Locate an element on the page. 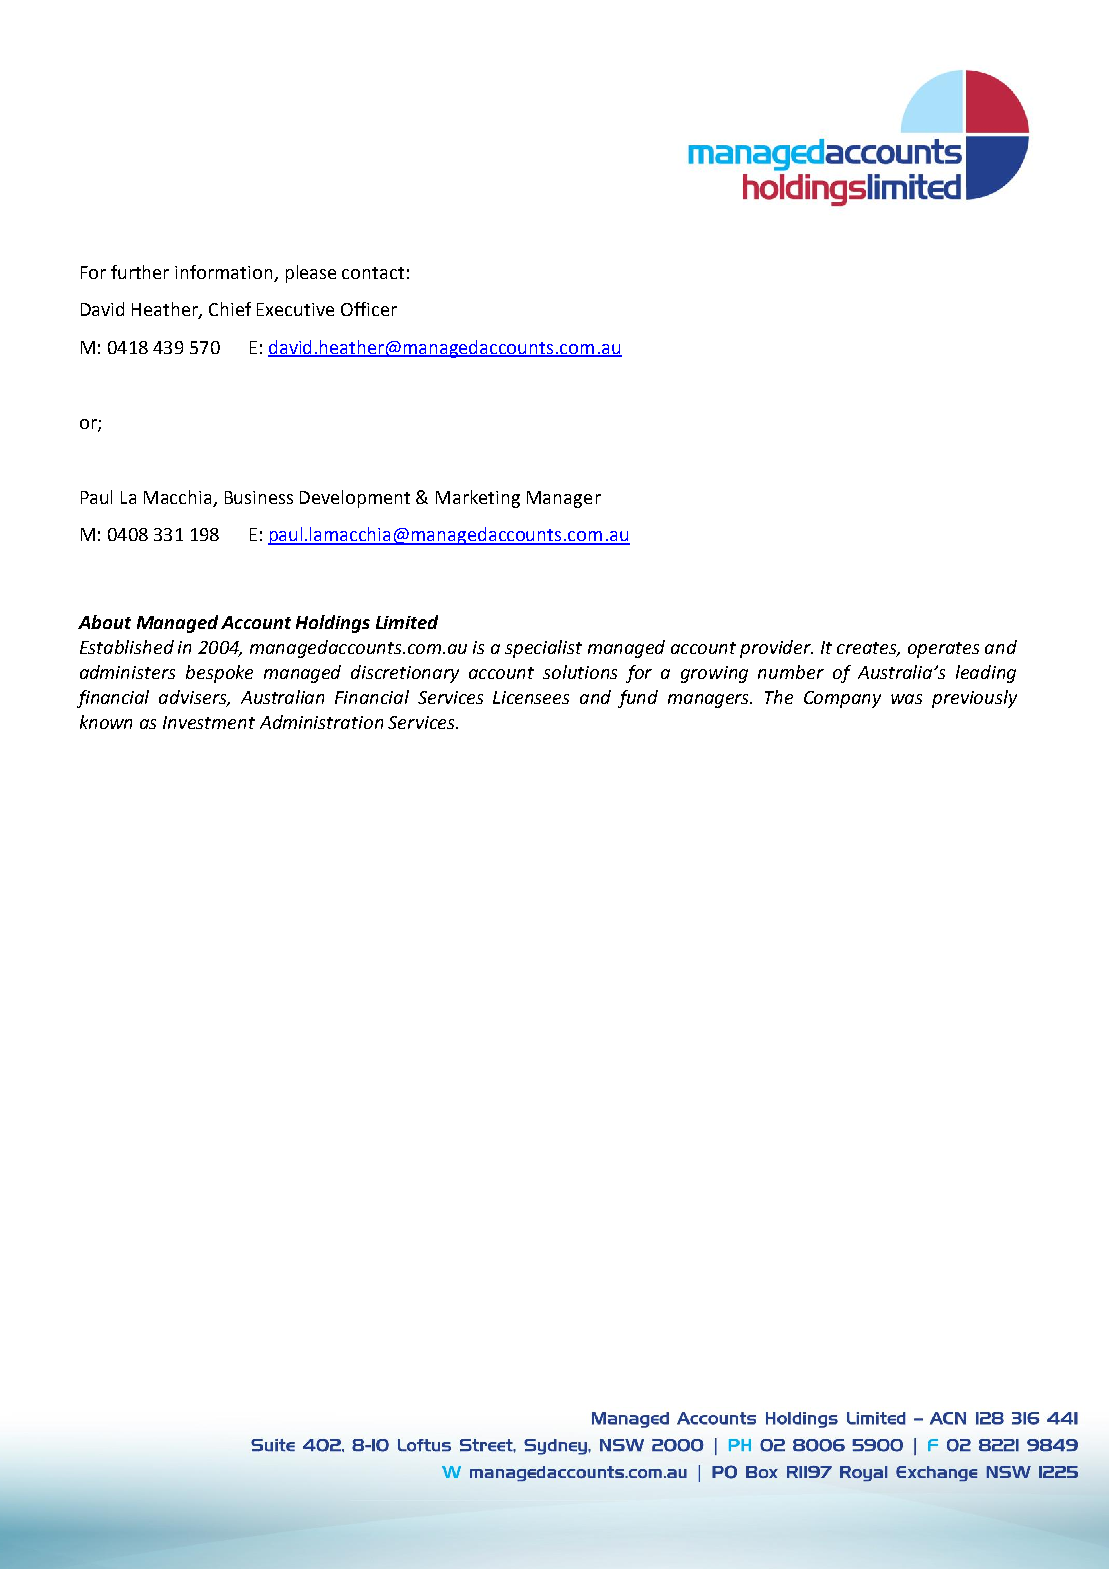  Development is located at coordinates (355, 499).
